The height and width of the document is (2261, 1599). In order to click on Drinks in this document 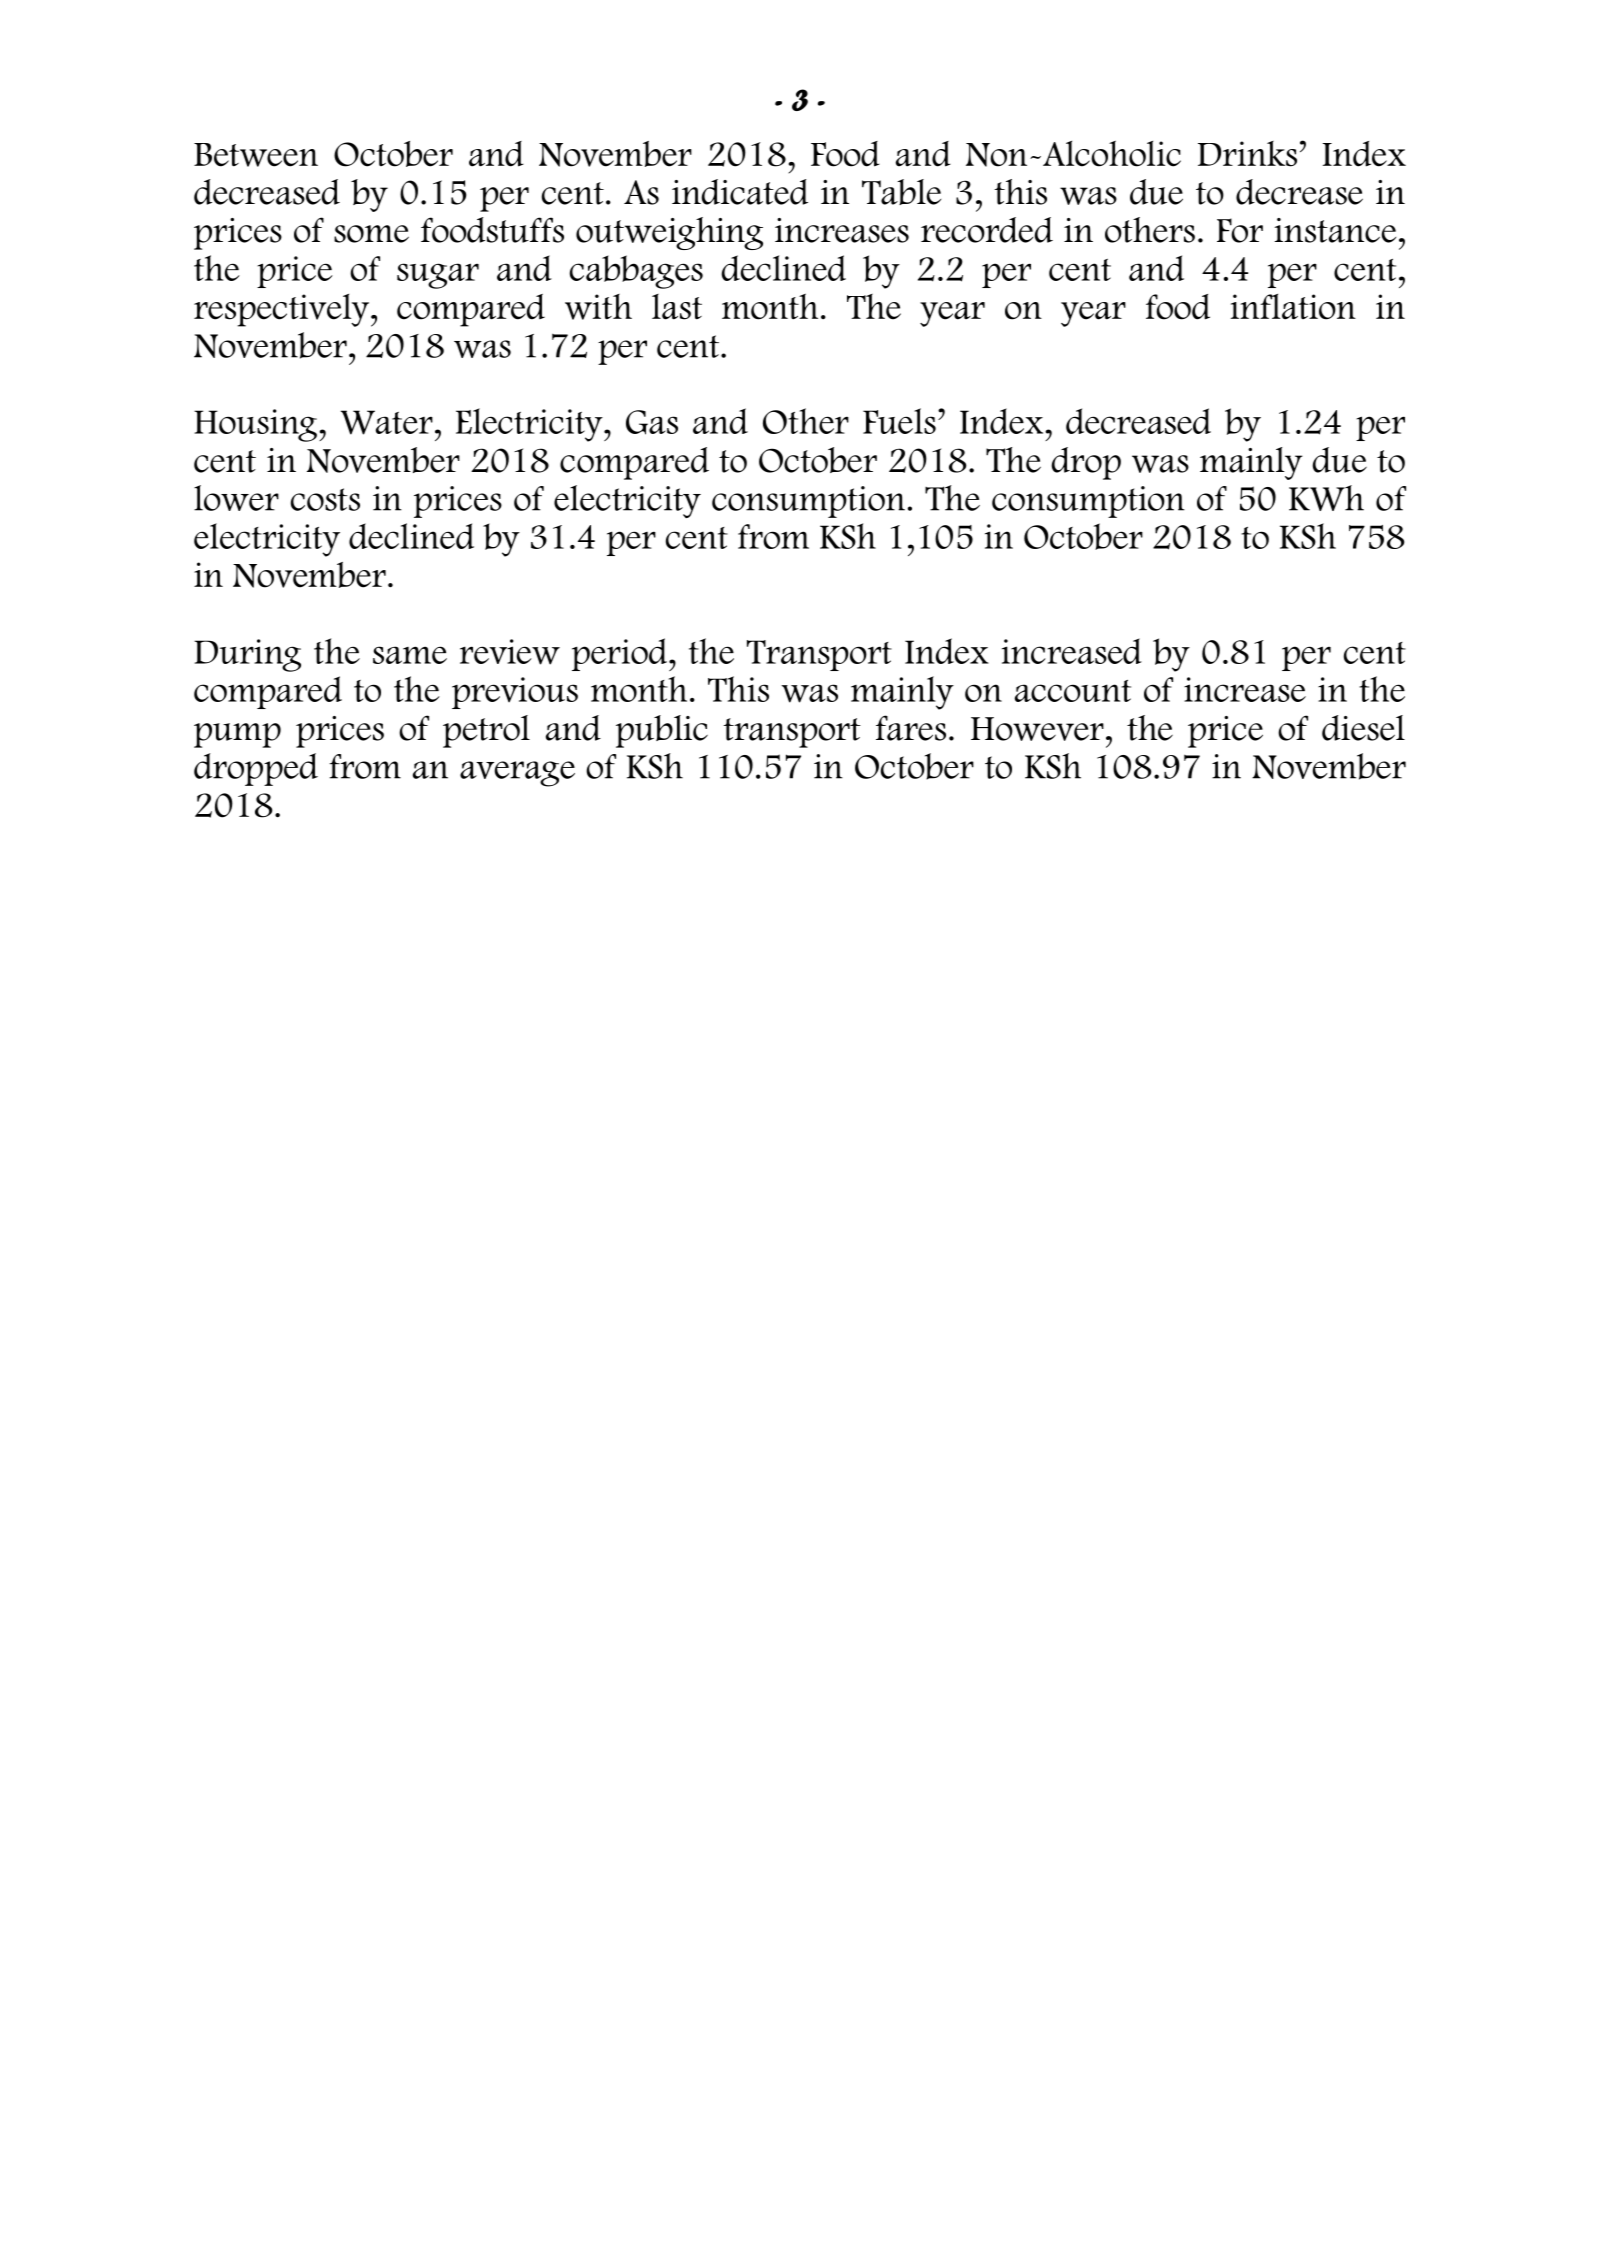, I will do `click(1247, 154)`.
